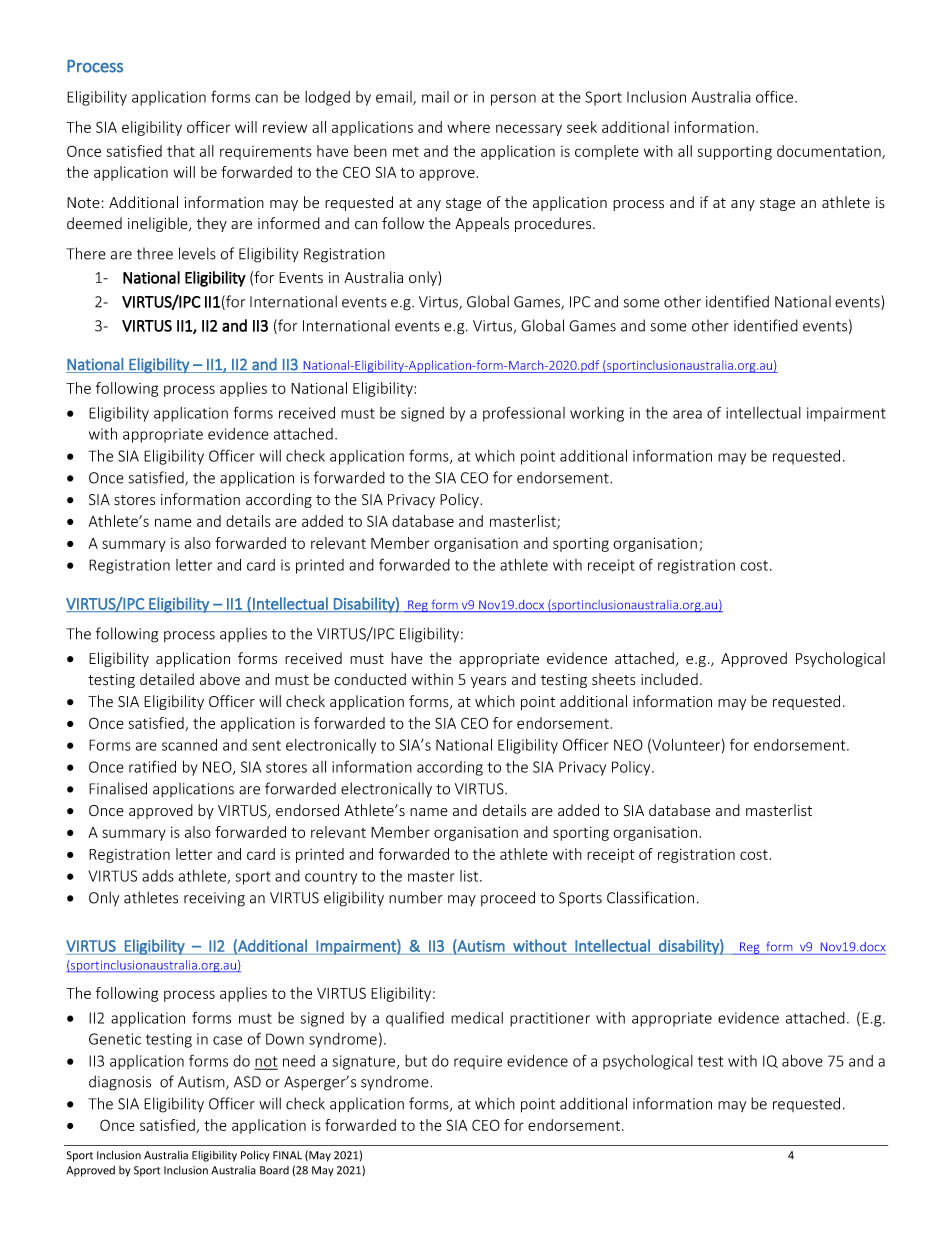 This document has width=952, height=1233. What do you see at coordinates (524, 414) in the document?
I see `professional` at bounding box center [524, 414].
